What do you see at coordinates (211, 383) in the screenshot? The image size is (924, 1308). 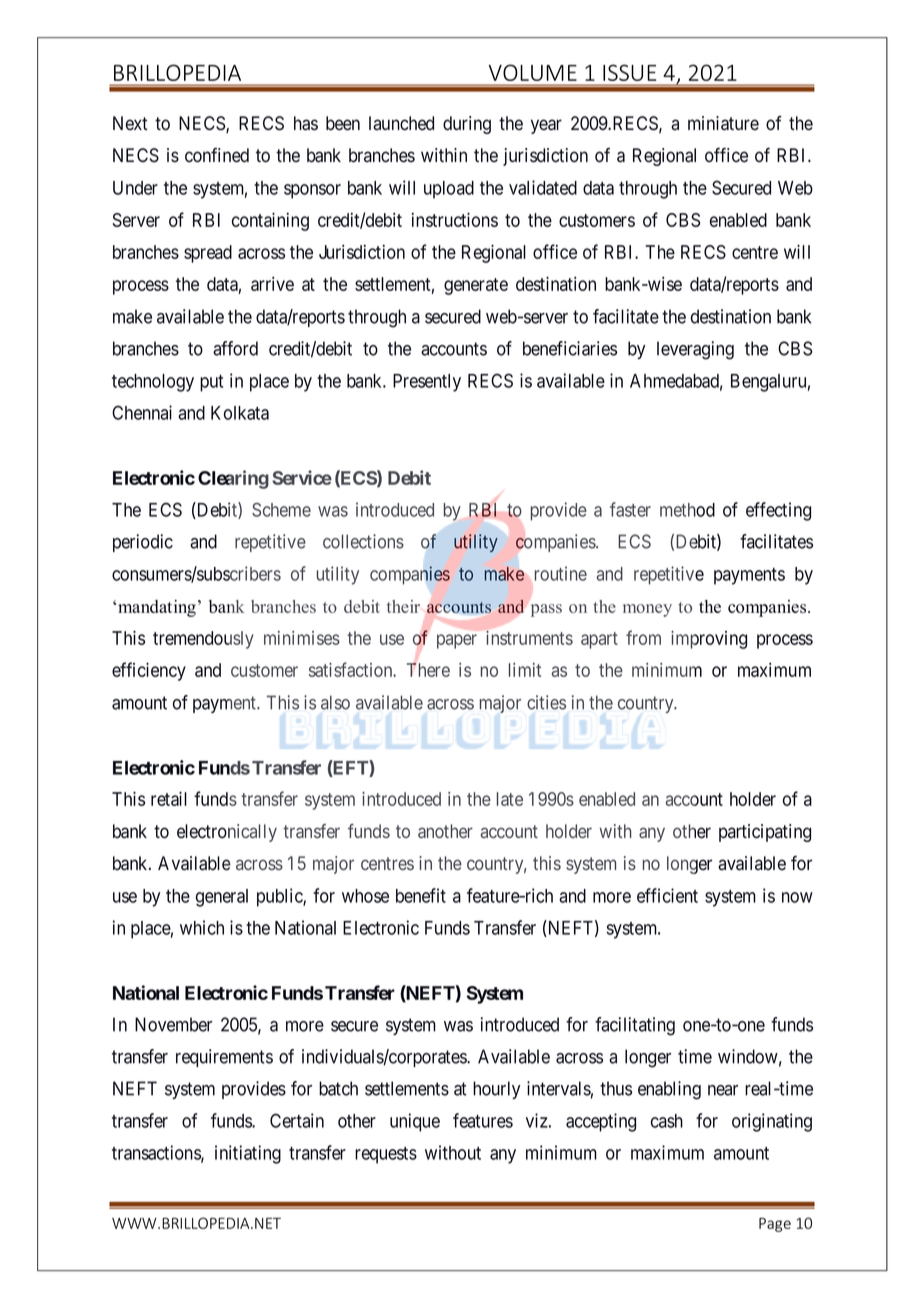 I see `put` at bounding box center [211, 383].
